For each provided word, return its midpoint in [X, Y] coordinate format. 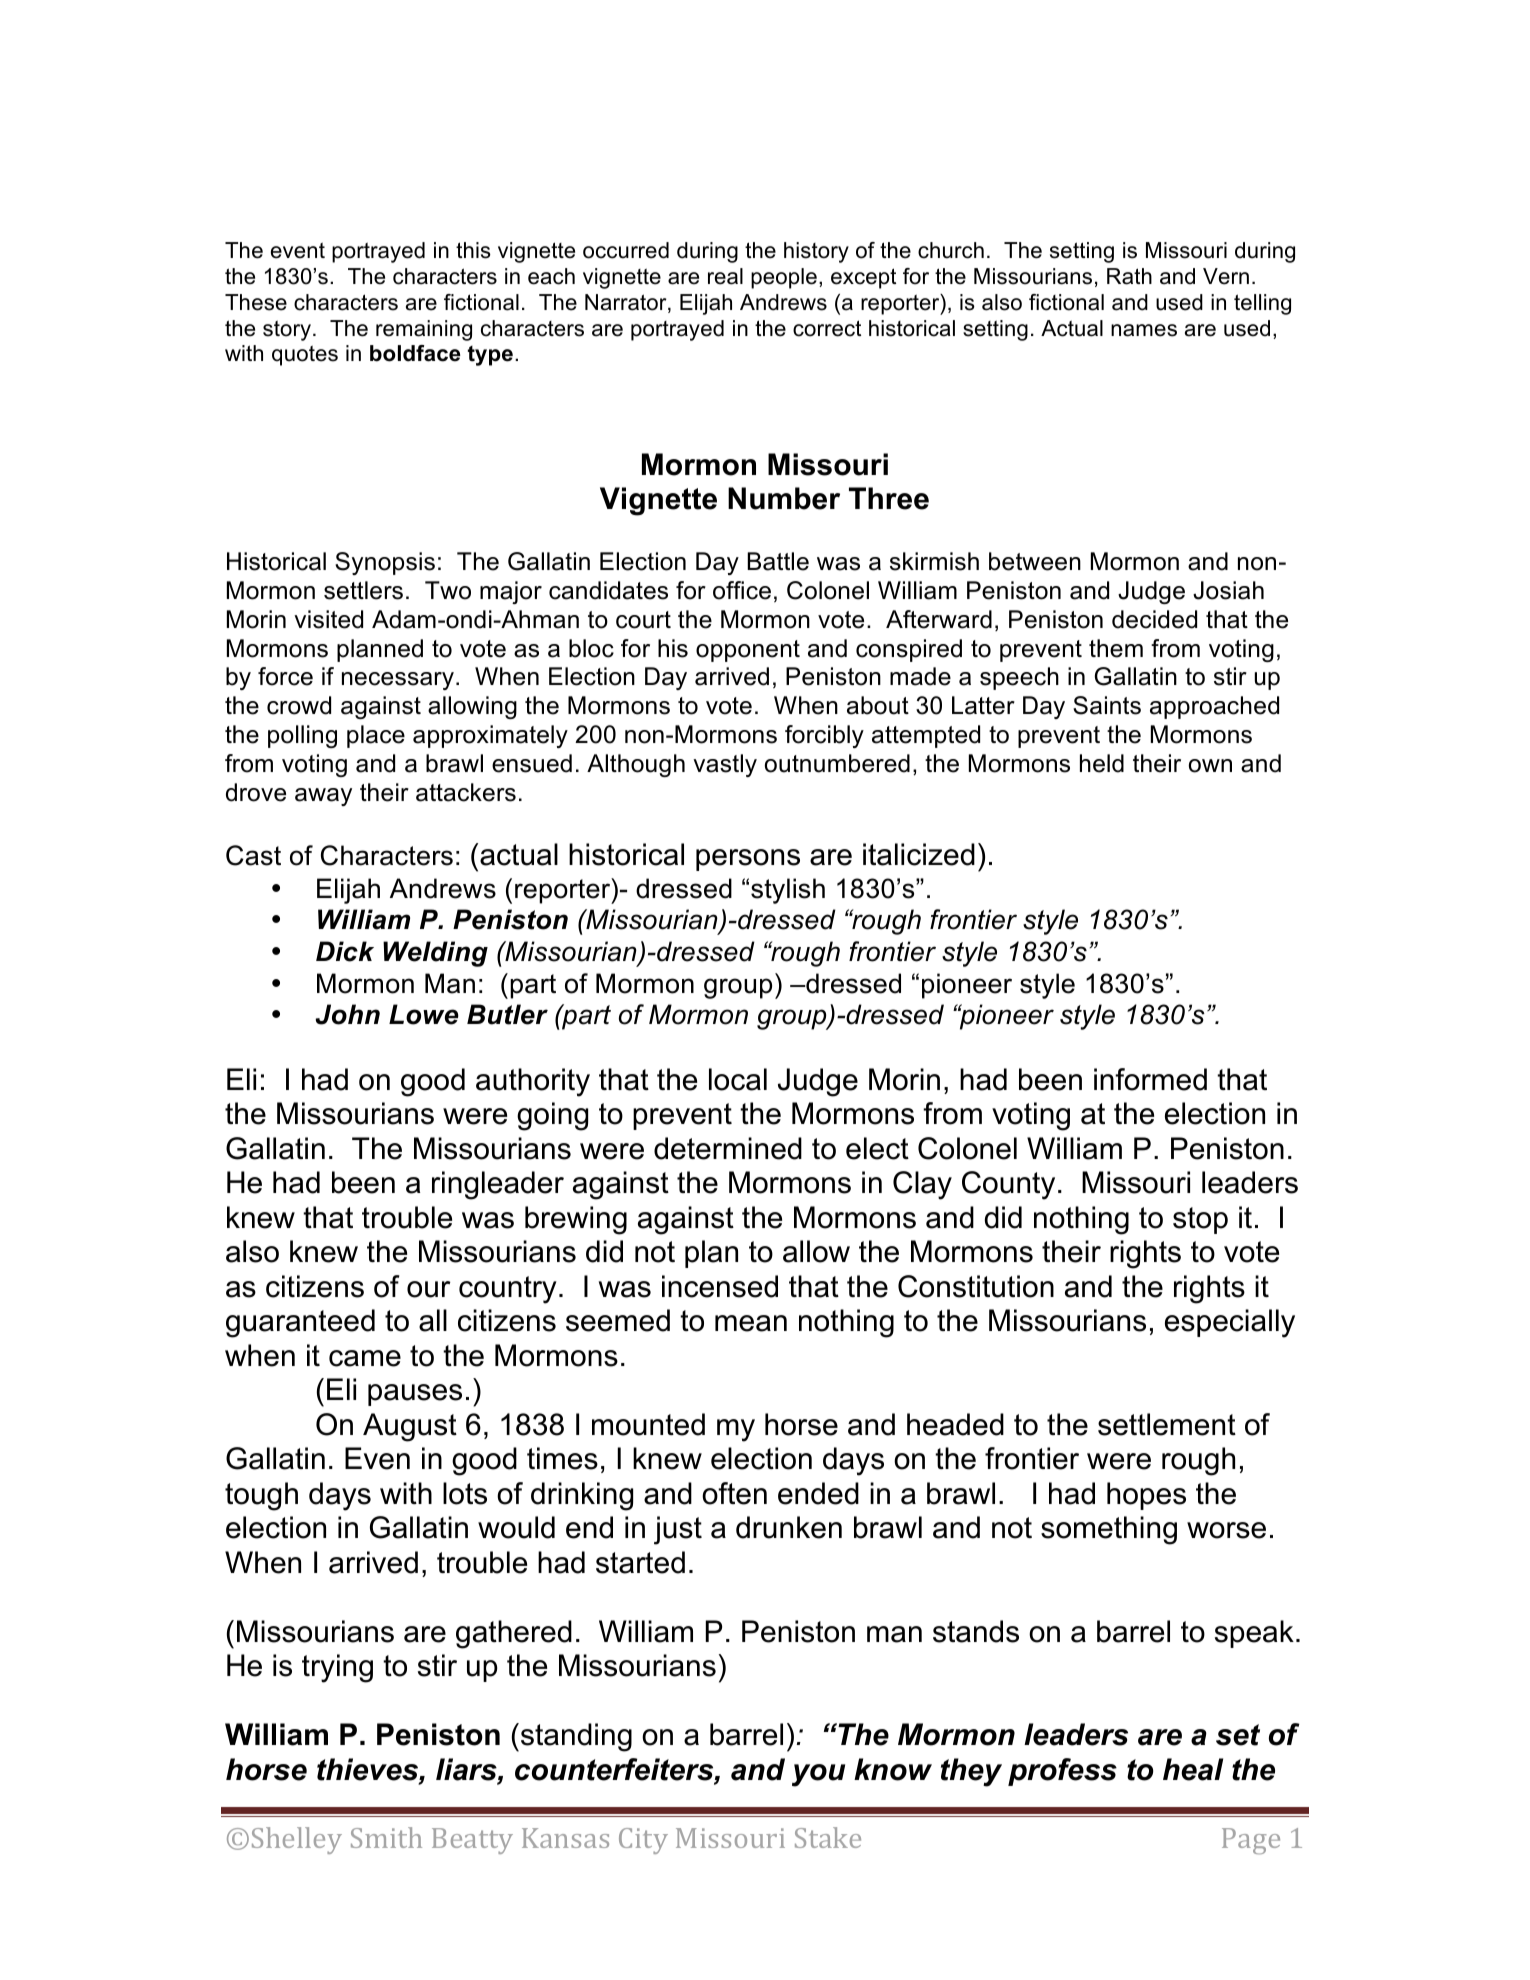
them [1116, 648]
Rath [1129, 276]
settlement [1167, 1424]
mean [751, 1323]
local [738, 1079]
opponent [748, 651]
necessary [398, 681]
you [818, 1775]
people [784, 278]
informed [1150, 1079]
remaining [424, 330]
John [347, 1014]
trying [337, 1668]
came [365, 1358]
